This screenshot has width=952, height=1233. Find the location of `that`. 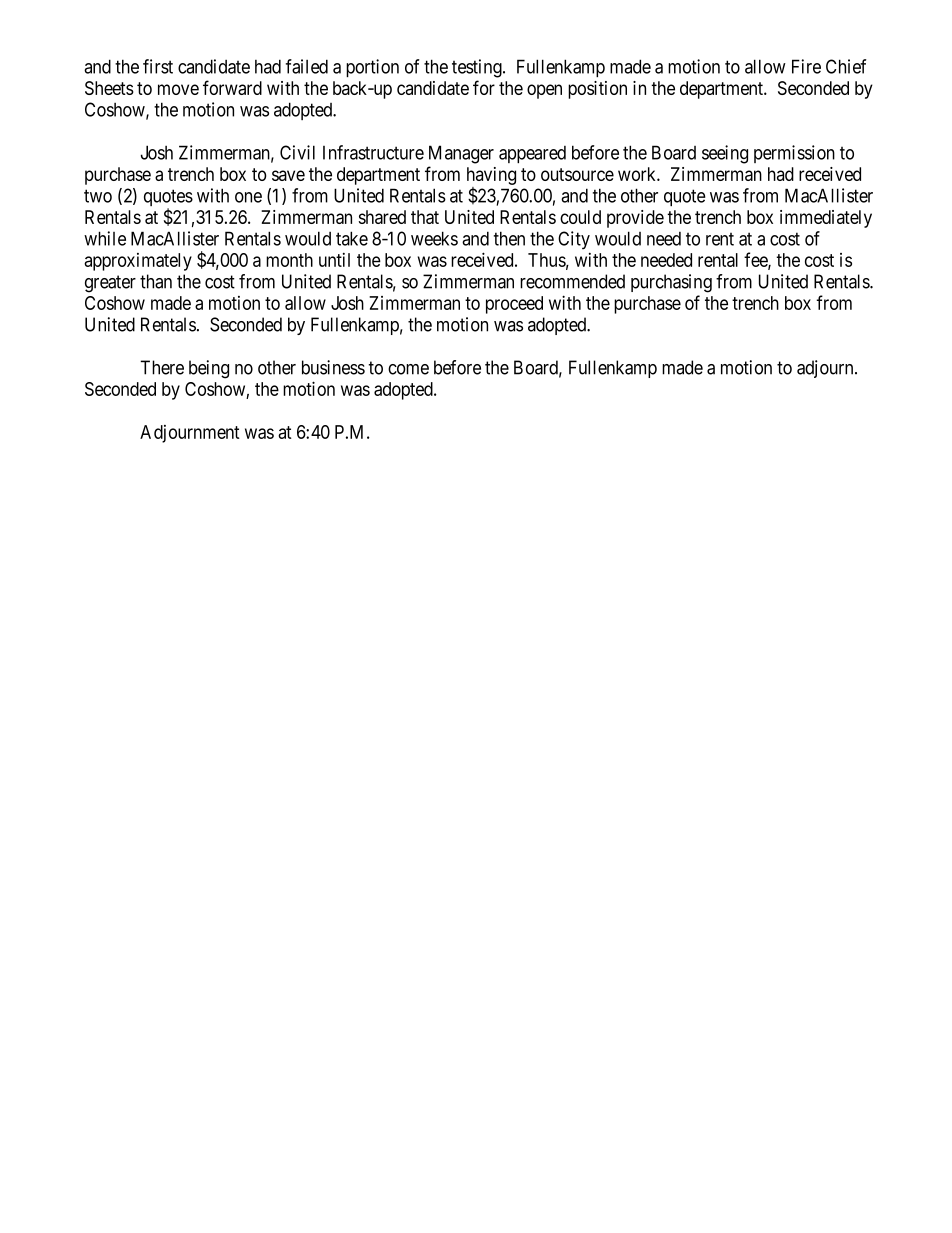

that is located at coordinates (425, 217).
